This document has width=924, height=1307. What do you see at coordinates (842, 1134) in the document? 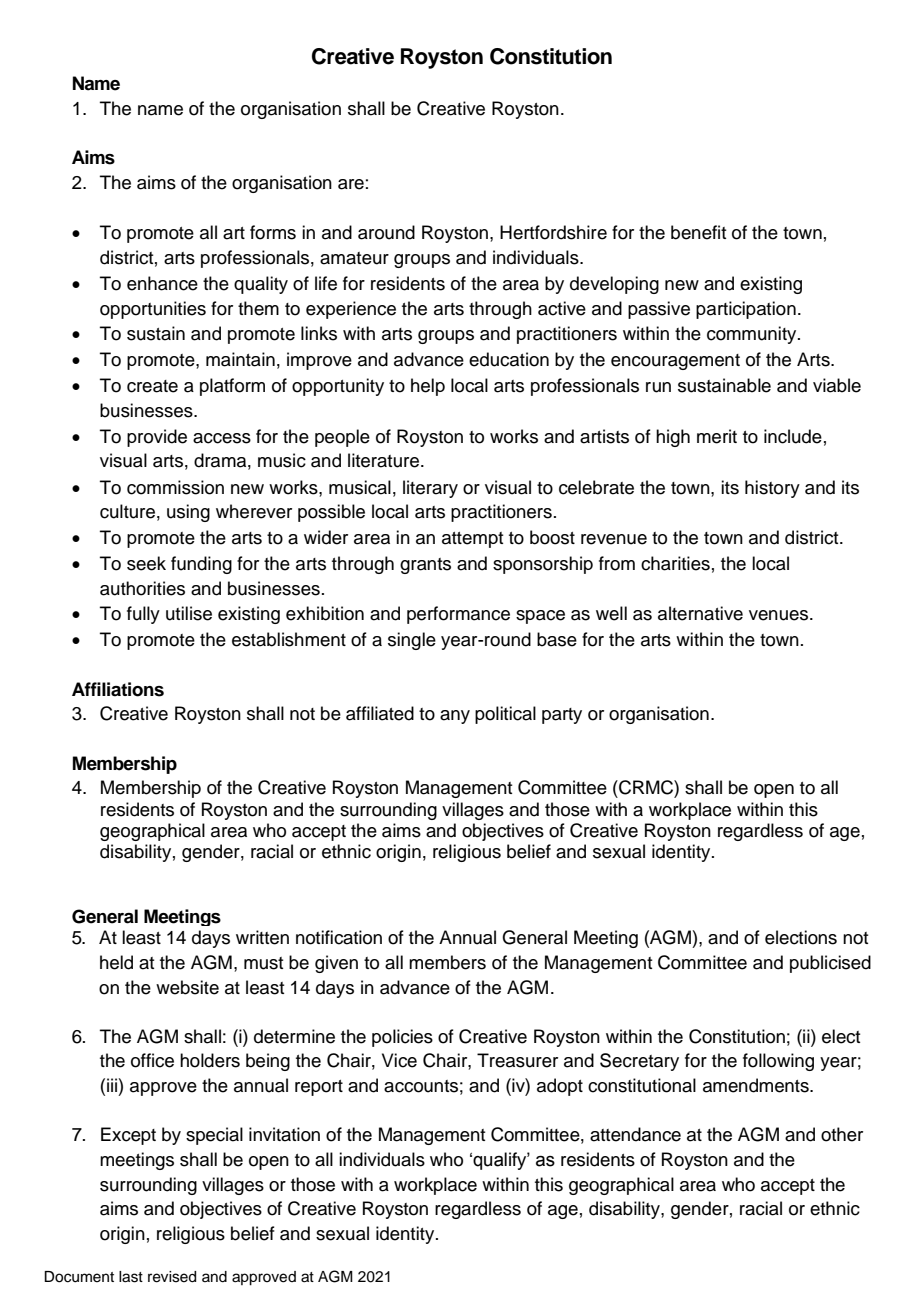
I see `other` at bounding box center [842, 1134].
